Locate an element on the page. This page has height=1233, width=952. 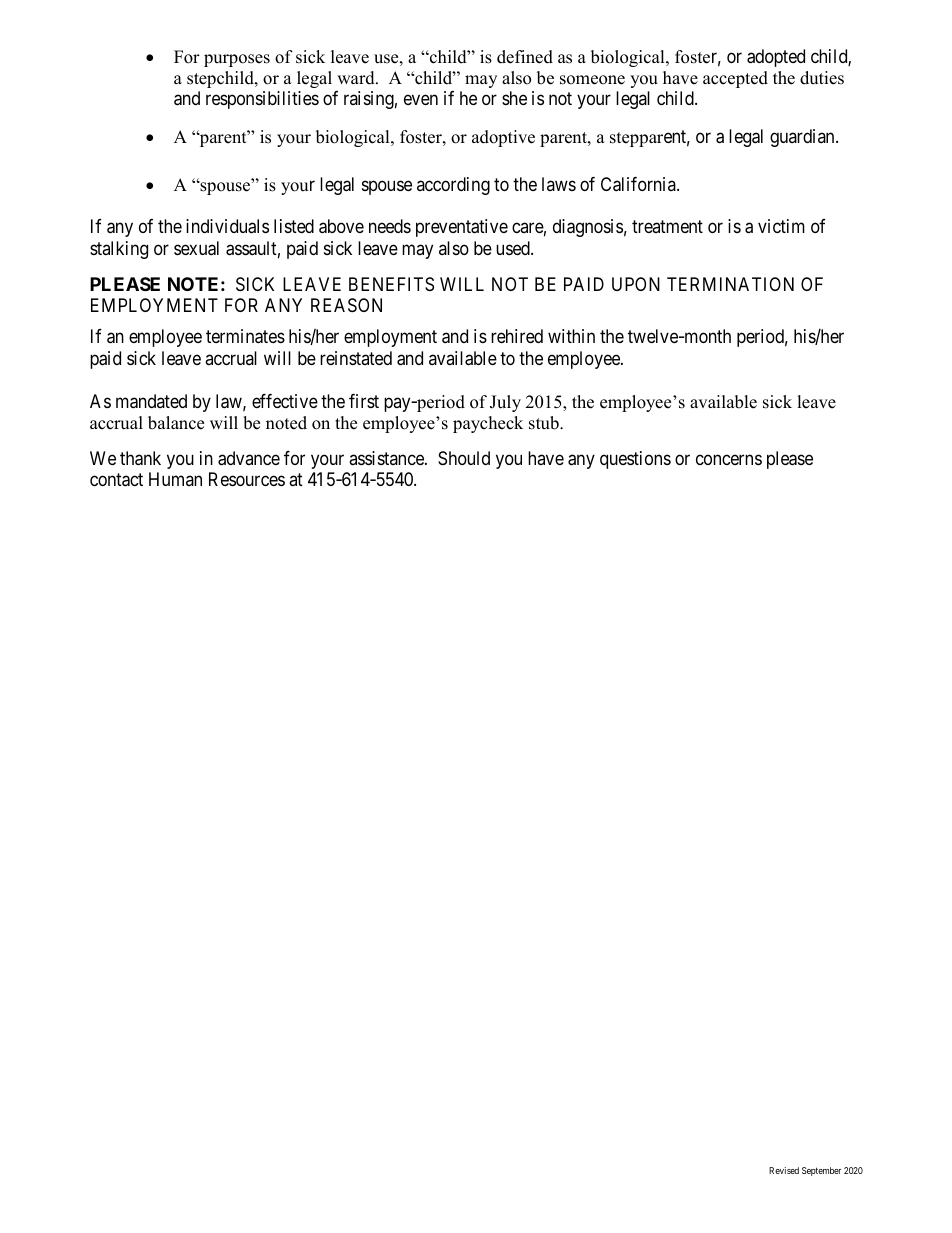
Human is located at coordinates (175, 479).
